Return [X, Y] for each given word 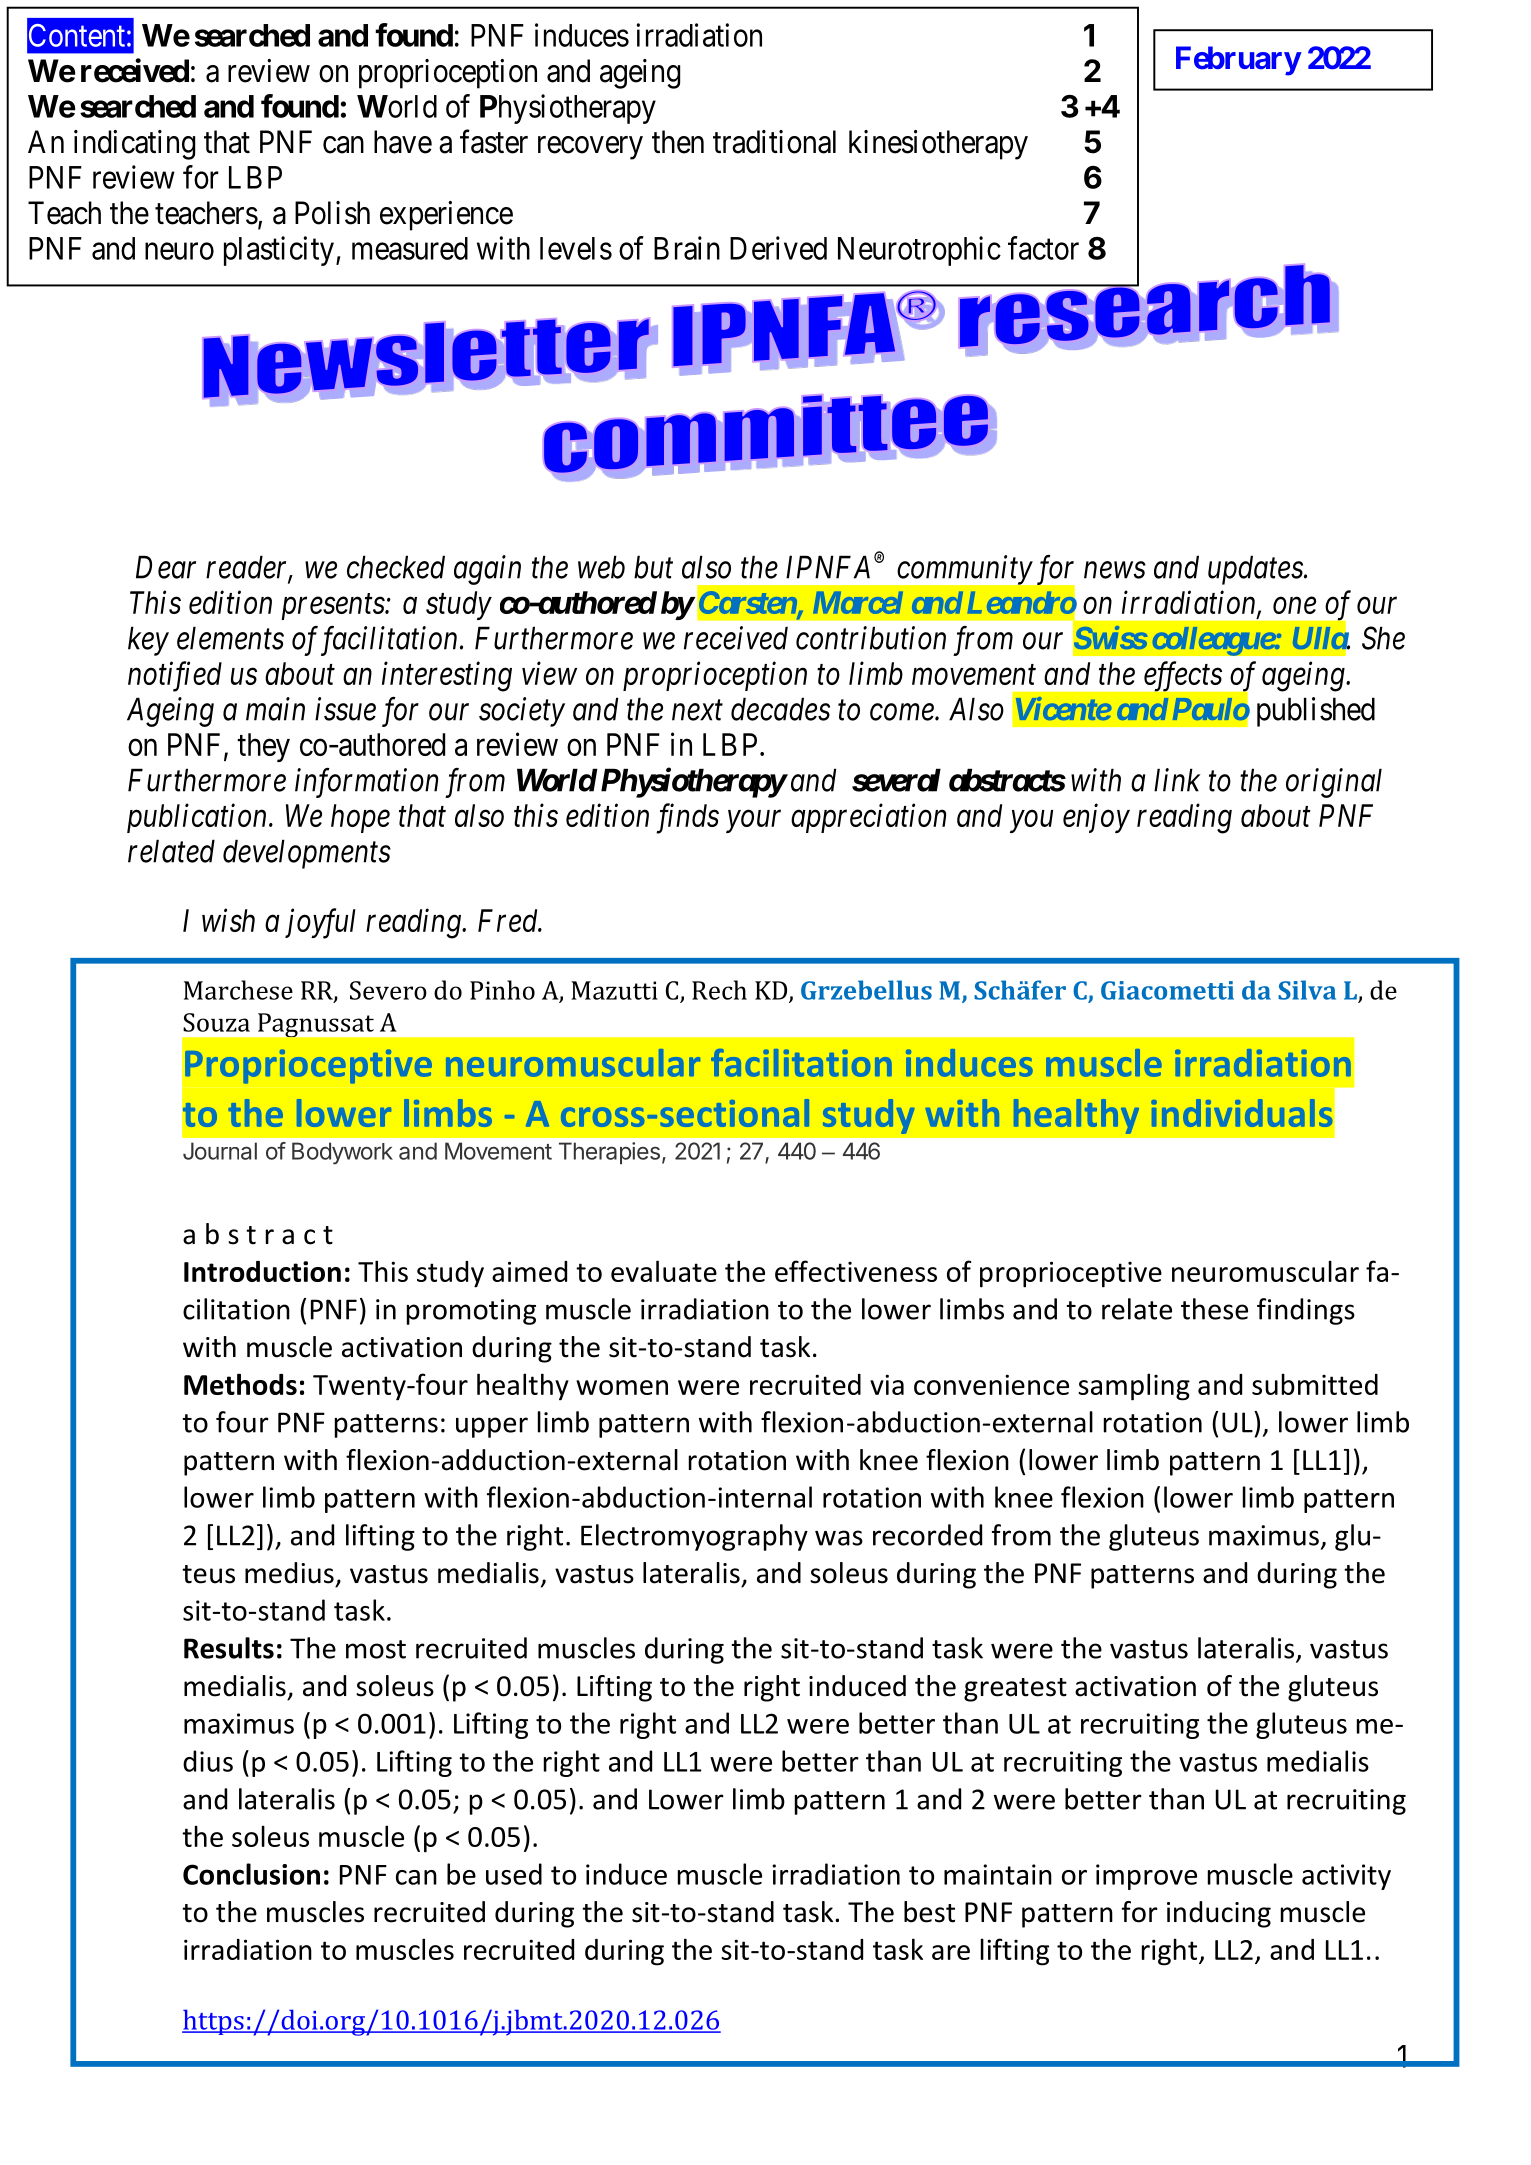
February [1238, 61]
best [929, 1912]
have [403, 142]
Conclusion [251, 1874]
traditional [774, 142]
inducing [1219, 1914]
